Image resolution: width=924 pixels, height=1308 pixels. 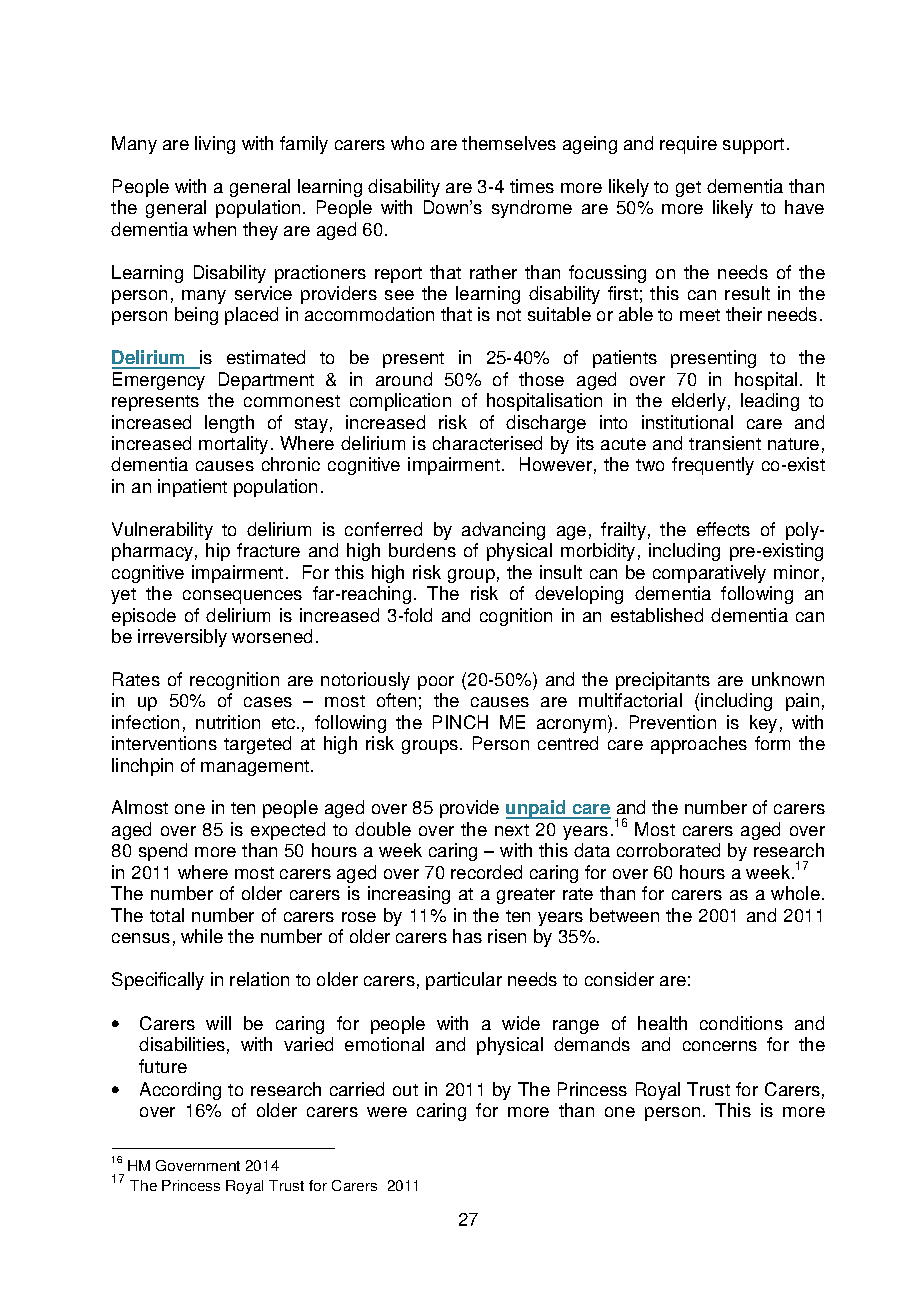 What do you see at coordinates (180, 1091) in the page?
I see `According` at bounding box center [180, 1091].
